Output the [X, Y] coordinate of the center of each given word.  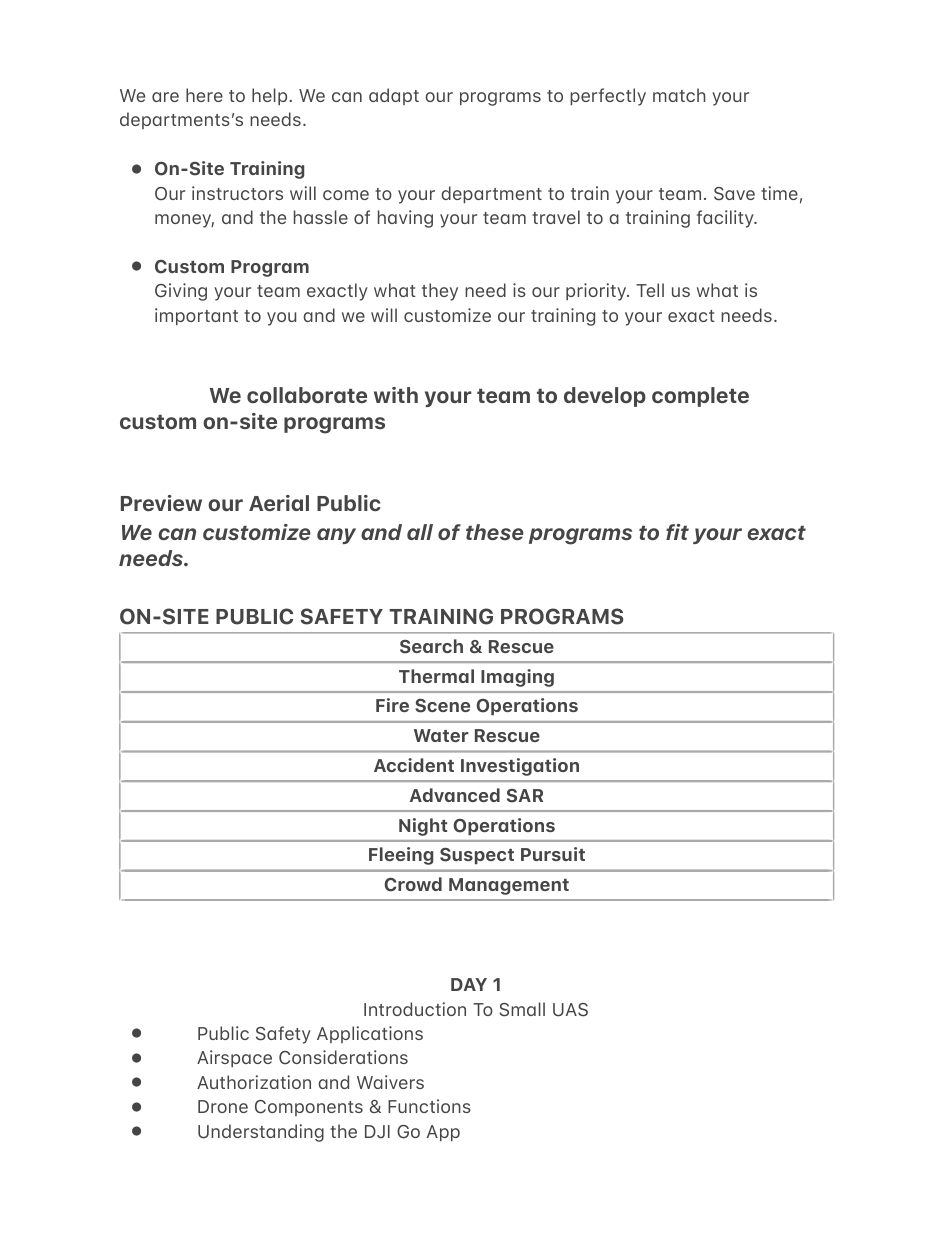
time [779, 193]
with [396, 395]
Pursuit [553, 854]
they [440, 292]
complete [700, 397]
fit [677, 532]
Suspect [477, 856]
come [346, 195]
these [495, 532]
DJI [377, 1132]
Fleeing [401, 856]
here [204, 95]
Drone [223, 1106]
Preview [161, 503]
